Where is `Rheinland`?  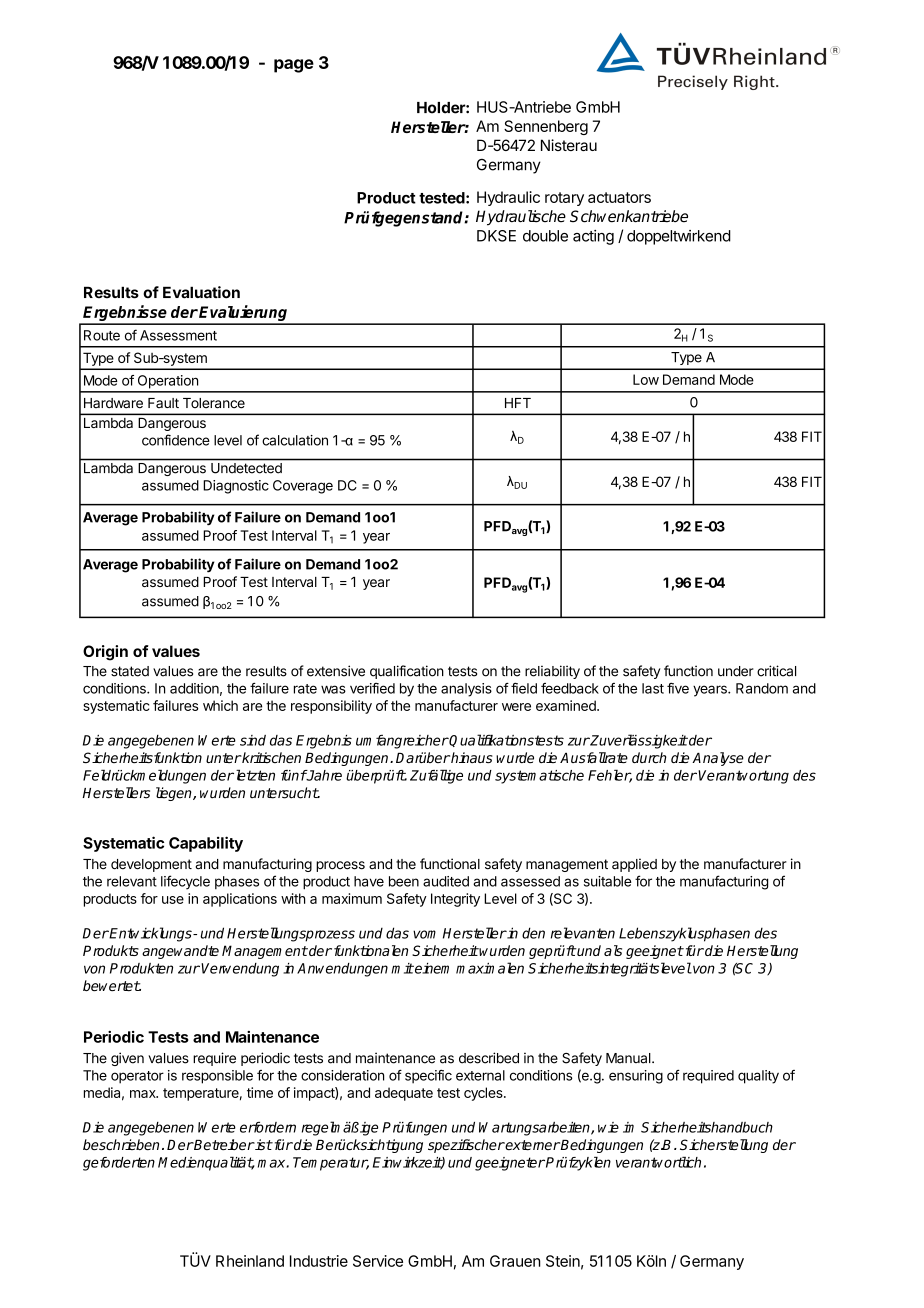 Rheinland is located at coordinates (250, 1261).
